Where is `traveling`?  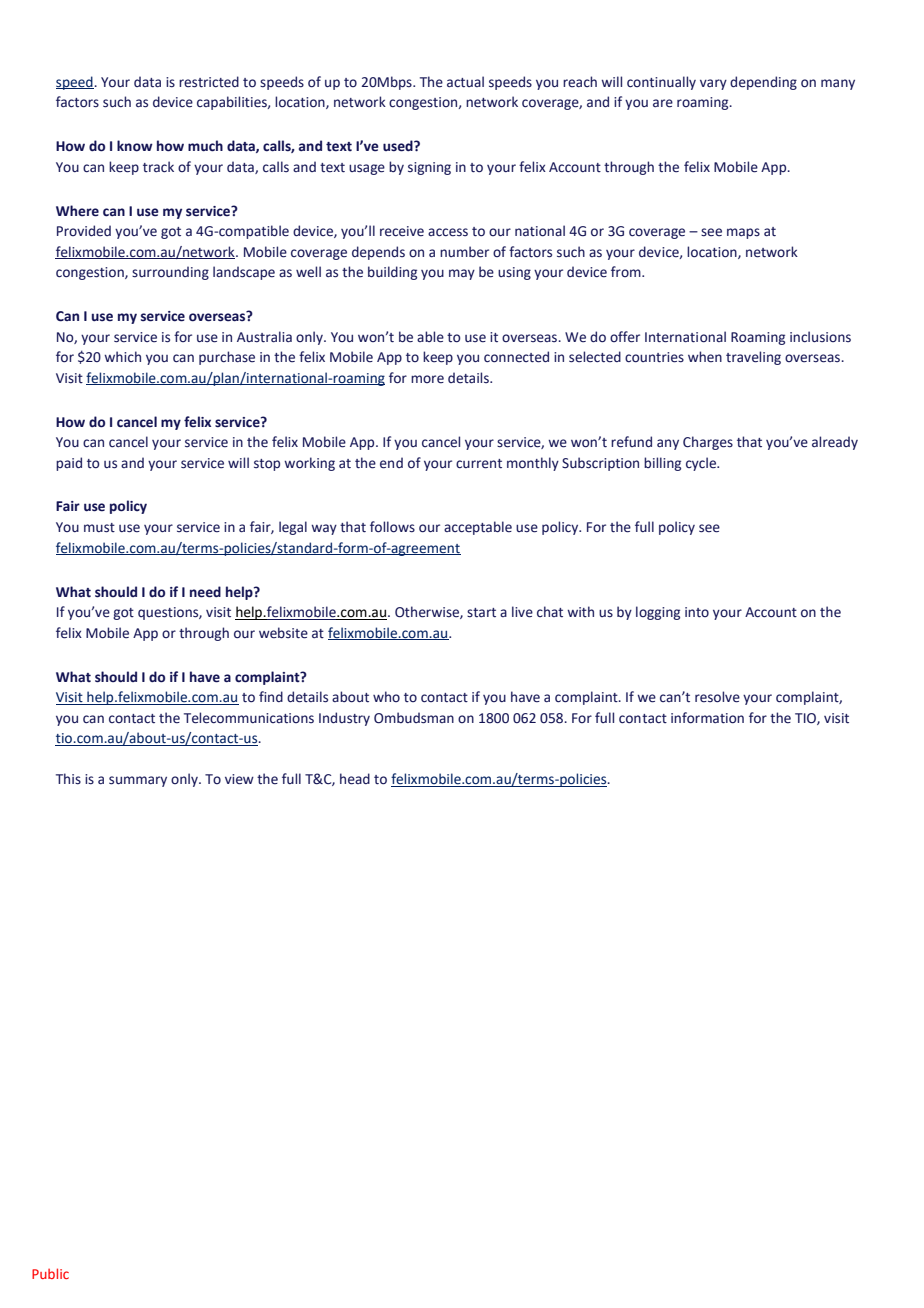 traveling is located at coordinates (753, 358).
